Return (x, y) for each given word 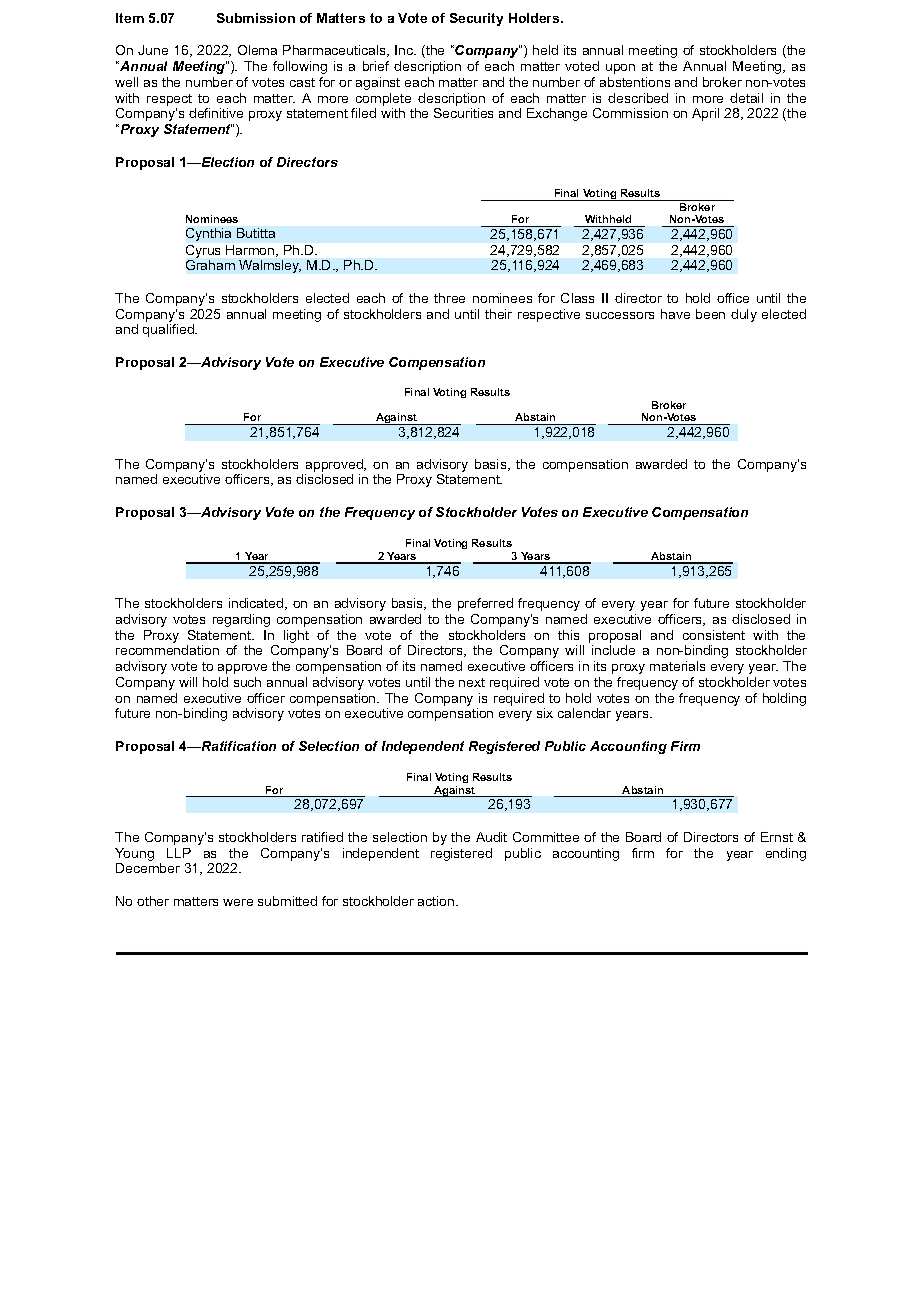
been (710, 314)
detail (746, 98)
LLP (179, 853)
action (437, 901)
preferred (485, 604)
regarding (241, 620)
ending (786, 854)
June (153, 50)
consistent (714, 635)
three (449, 298)
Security (476, 19)
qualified (169, 330)
